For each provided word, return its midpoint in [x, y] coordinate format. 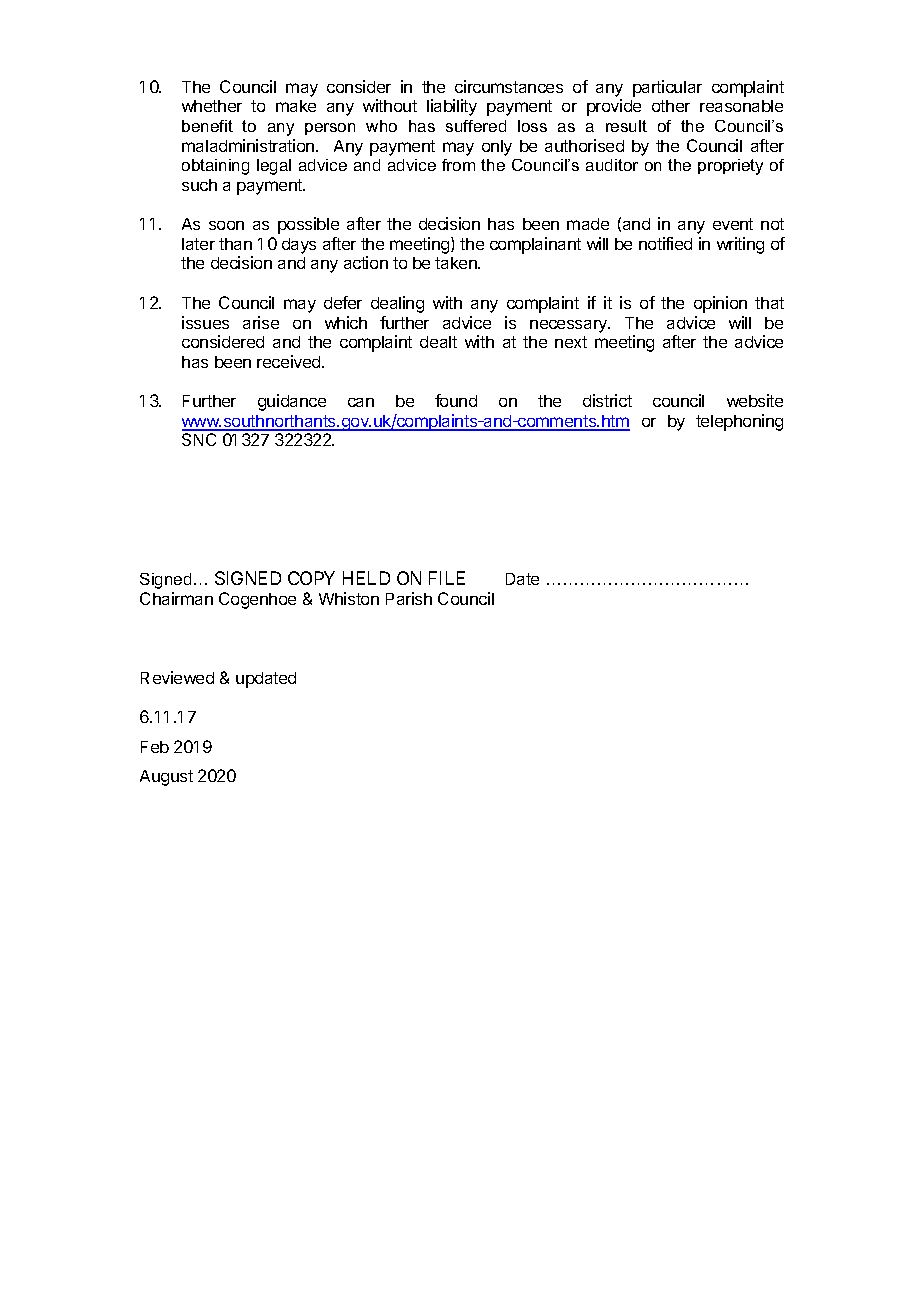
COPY [311, 578]
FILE [447, 578]
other [671, 106]
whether [212, 106]
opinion [720, 304]
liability [452, 107]
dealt [438, 342]
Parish [409, 598]
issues [205, 322]
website [755, 400]
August [166, 778]
